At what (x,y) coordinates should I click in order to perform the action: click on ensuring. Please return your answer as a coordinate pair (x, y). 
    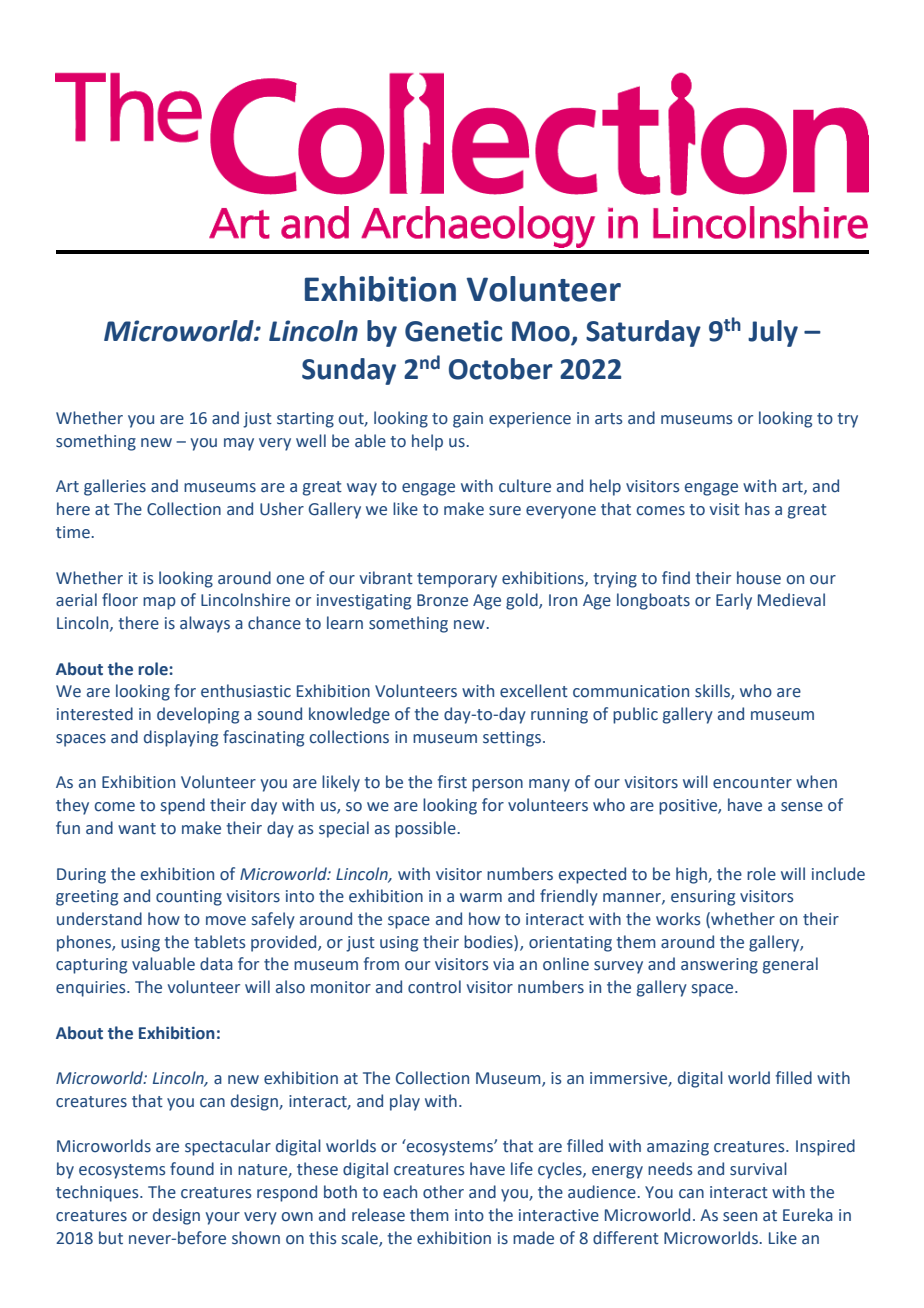
    Looking at the image, I should click on (703, 898).
